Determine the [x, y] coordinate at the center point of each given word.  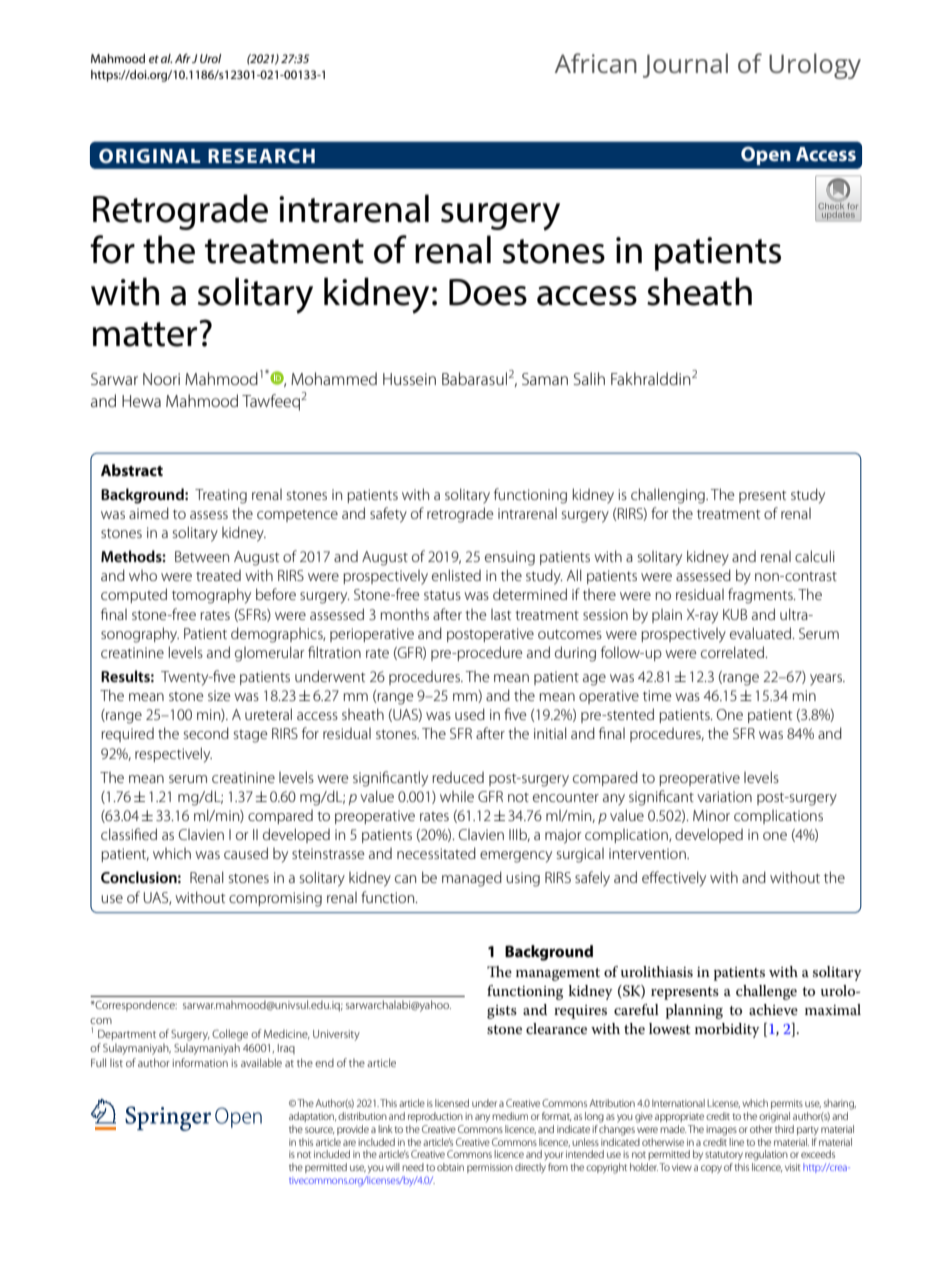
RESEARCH [261, 156]
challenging [669, 496]
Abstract [132, 470]
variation [724, 796]
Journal [685, 65]
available [261, 1062]
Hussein [409, 379]
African [596, 63]
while [457, 796]
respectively [173, 755]
